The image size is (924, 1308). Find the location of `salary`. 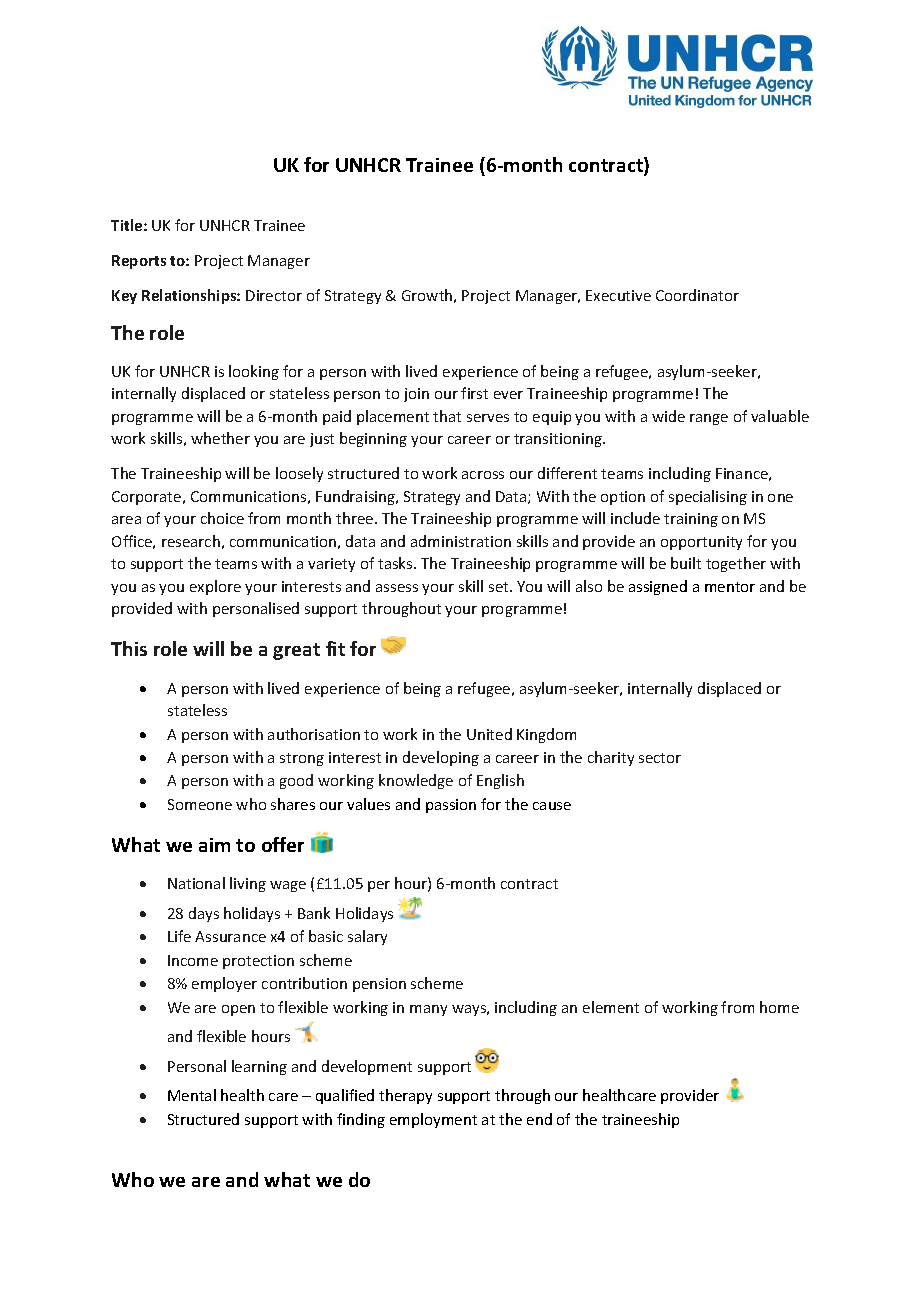

salary is located at coordinates (367, 937).
